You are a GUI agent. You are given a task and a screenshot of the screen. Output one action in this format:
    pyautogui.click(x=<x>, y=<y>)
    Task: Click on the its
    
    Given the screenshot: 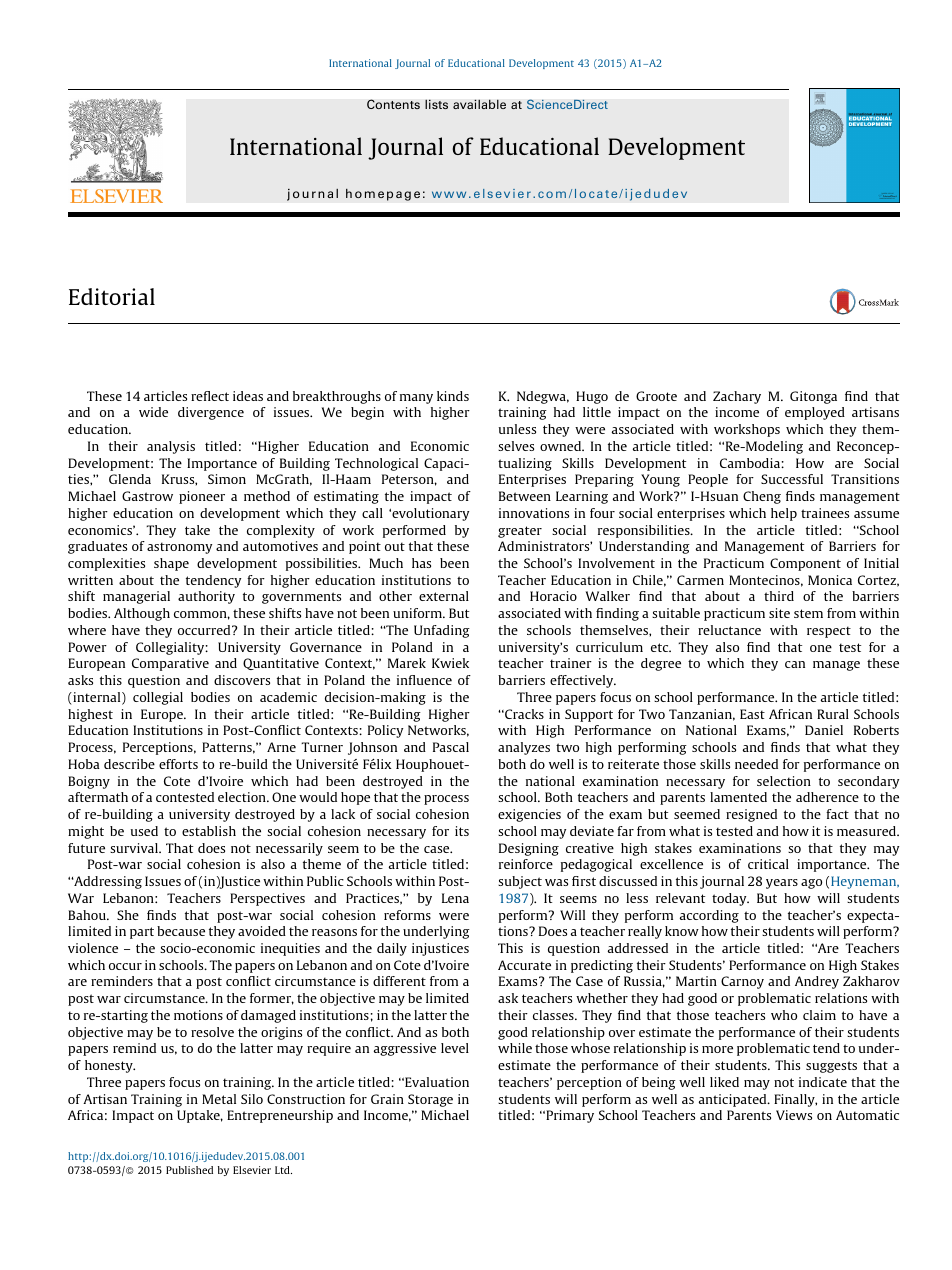 What is the action you would take?
    pyautogui.click(x=462, y=831)
